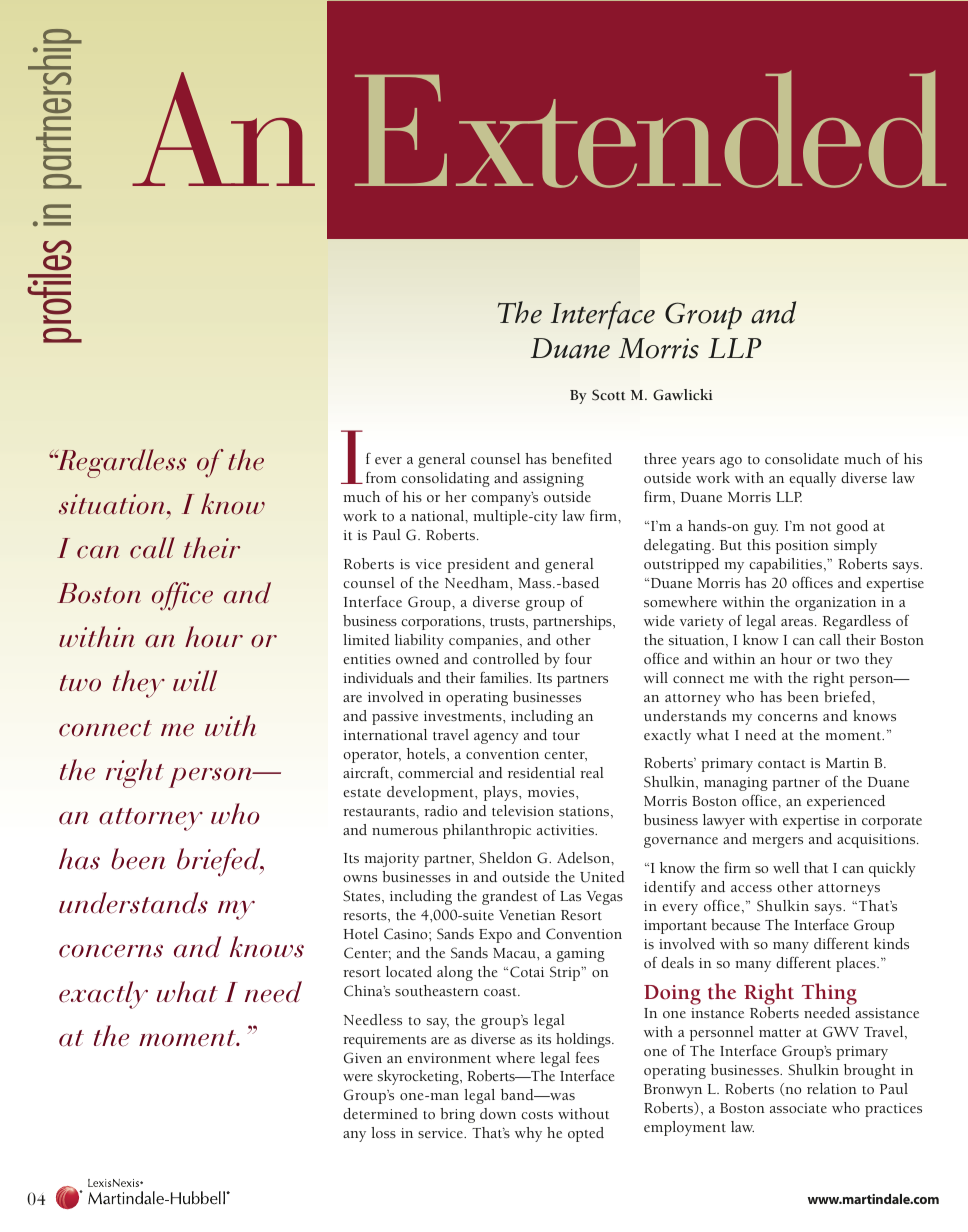 The height and width of the page is (1232, 968). I want to click on Scott, so click(609, 395).
